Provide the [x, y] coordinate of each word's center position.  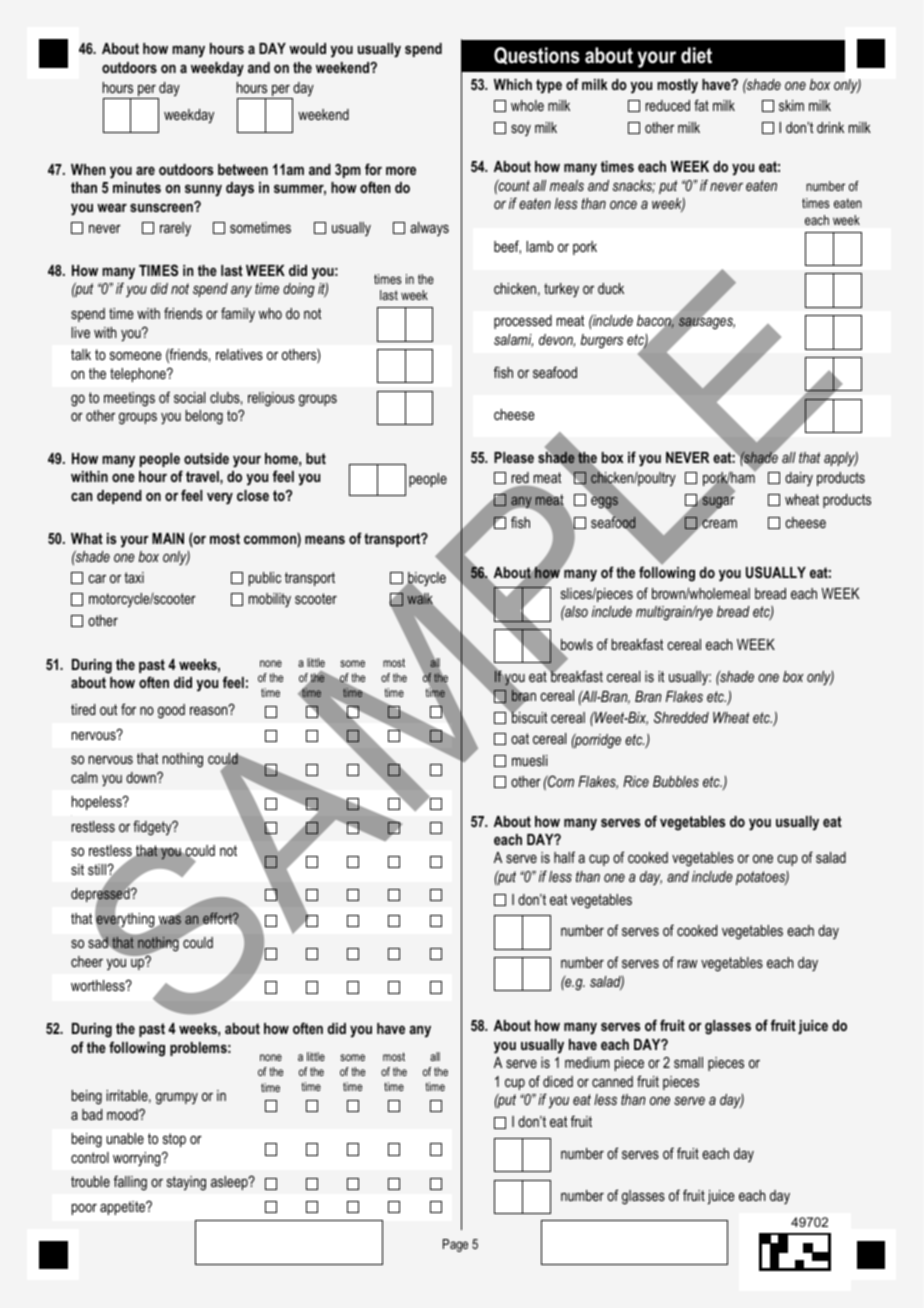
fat [701, 105]
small [688, 1062]
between [243, 169]
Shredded [681, 717]
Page [455, 1245]
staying [186, 1183]
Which [513, 84]
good [171, 711]
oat [520, 738]
